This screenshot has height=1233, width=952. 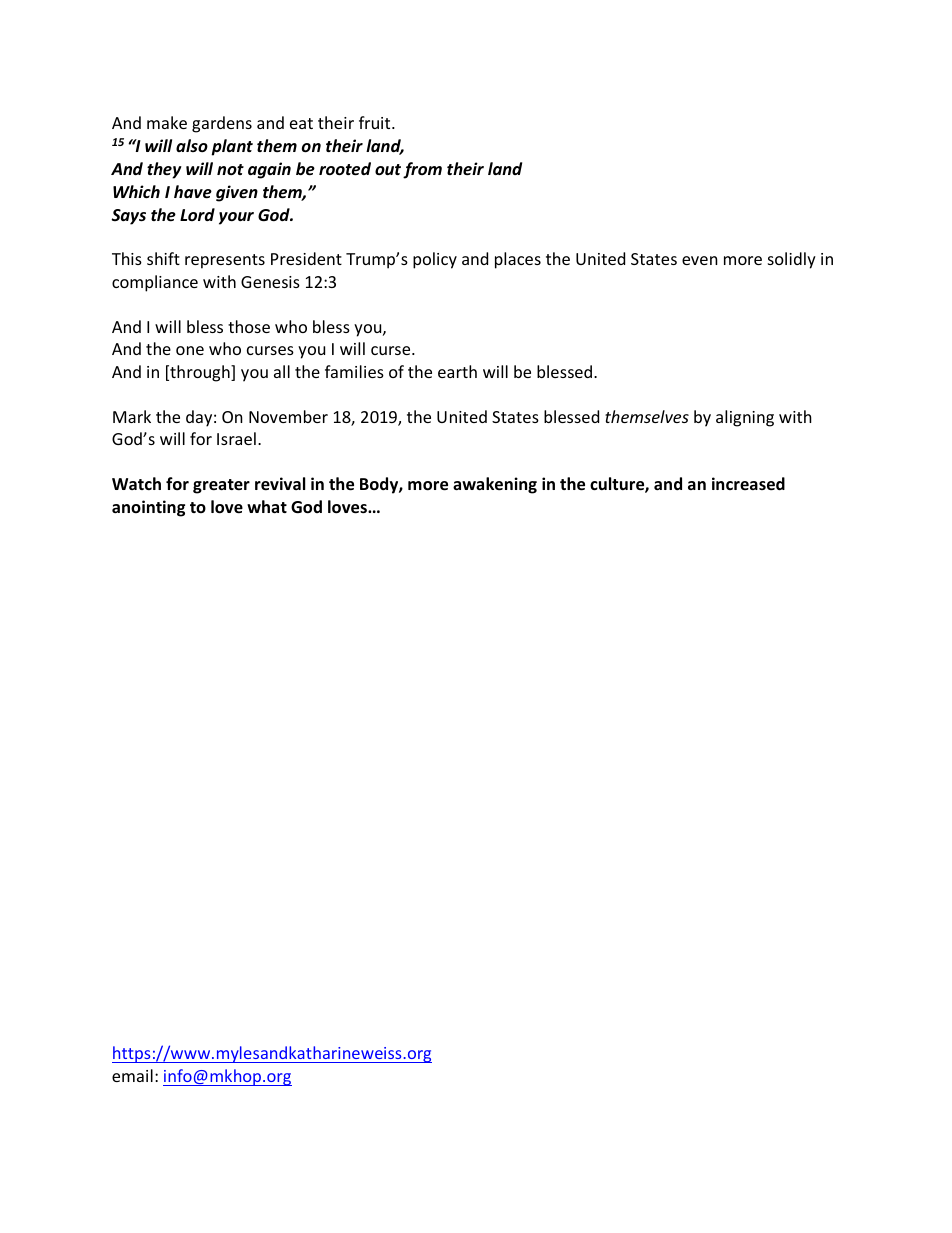 What do you see at coordinates (267, 506) in the screenshot?
I see `what` at bounding box center [267, 506].
